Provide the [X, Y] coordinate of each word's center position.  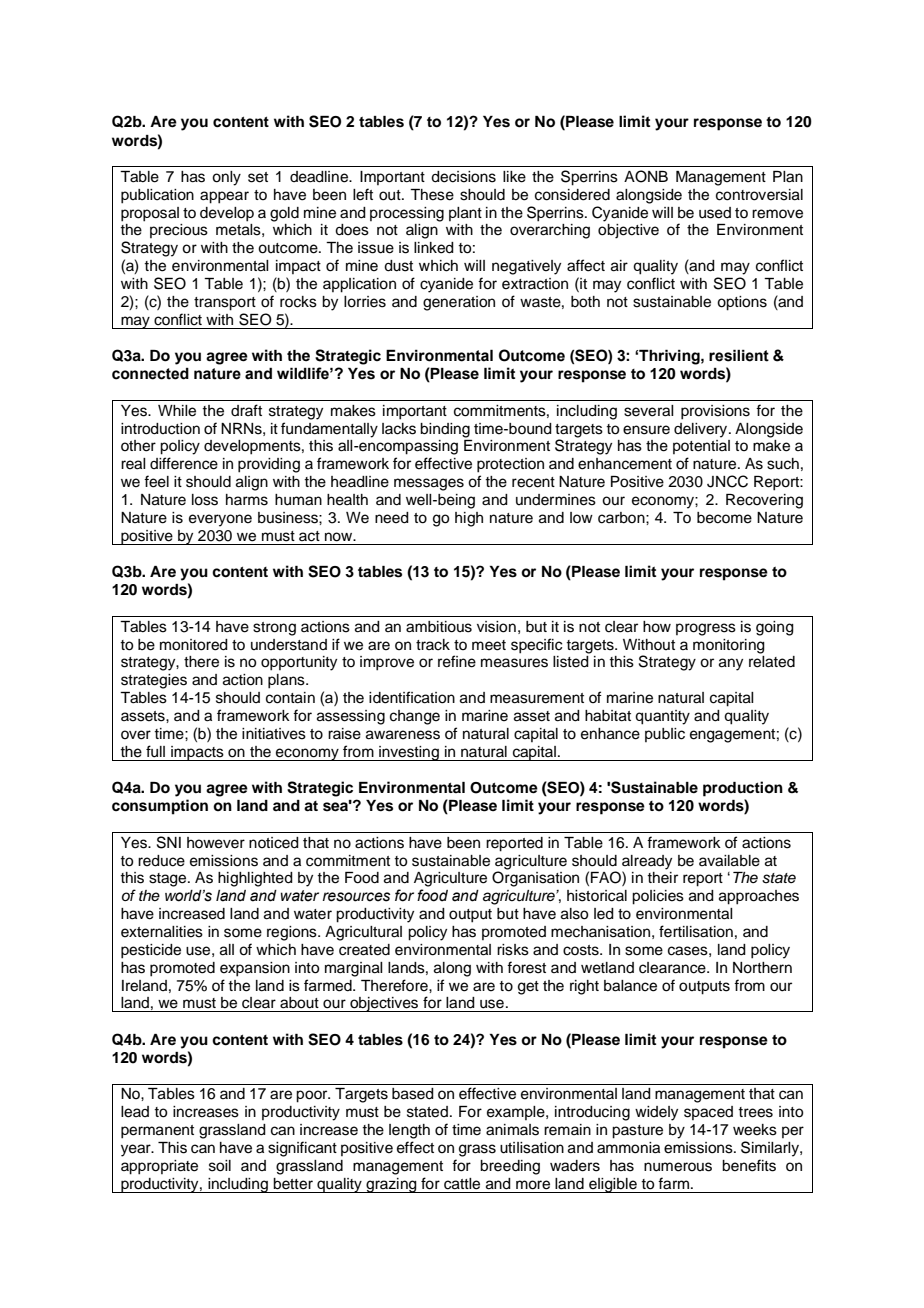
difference [184, 463]
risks [513, 950]
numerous [678, 1167]
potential [701, 447]
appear [224, 197]
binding [445, 430]
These [432, 195]
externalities [162, 932]
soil [220, 1166]
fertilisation [696, 931]
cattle [462, 1184]
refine [457, 661]
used [715, 213]
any [731, 664]
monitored [194, 645]
